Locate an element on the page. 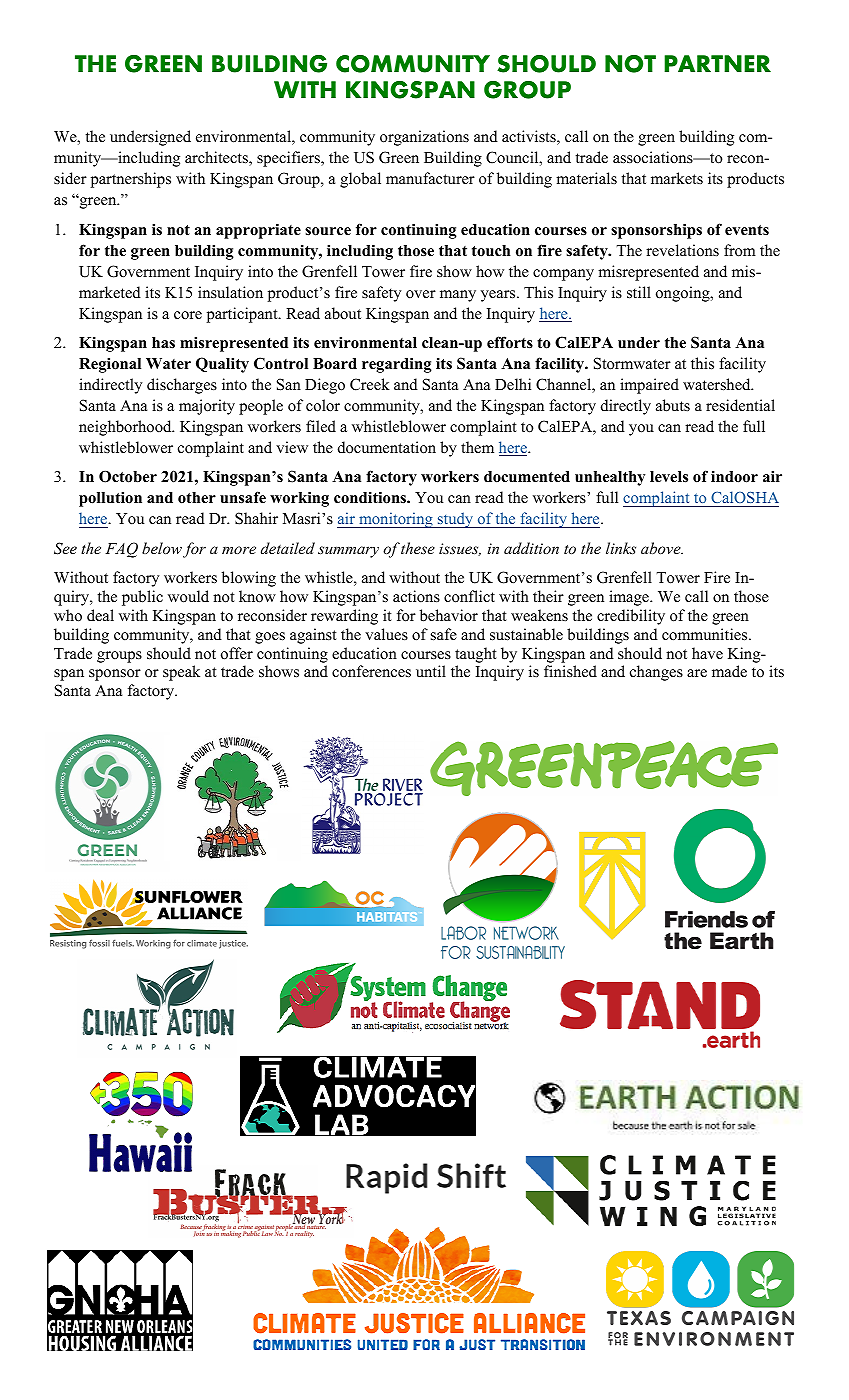  insulation is located at coordinates (230, 292).
